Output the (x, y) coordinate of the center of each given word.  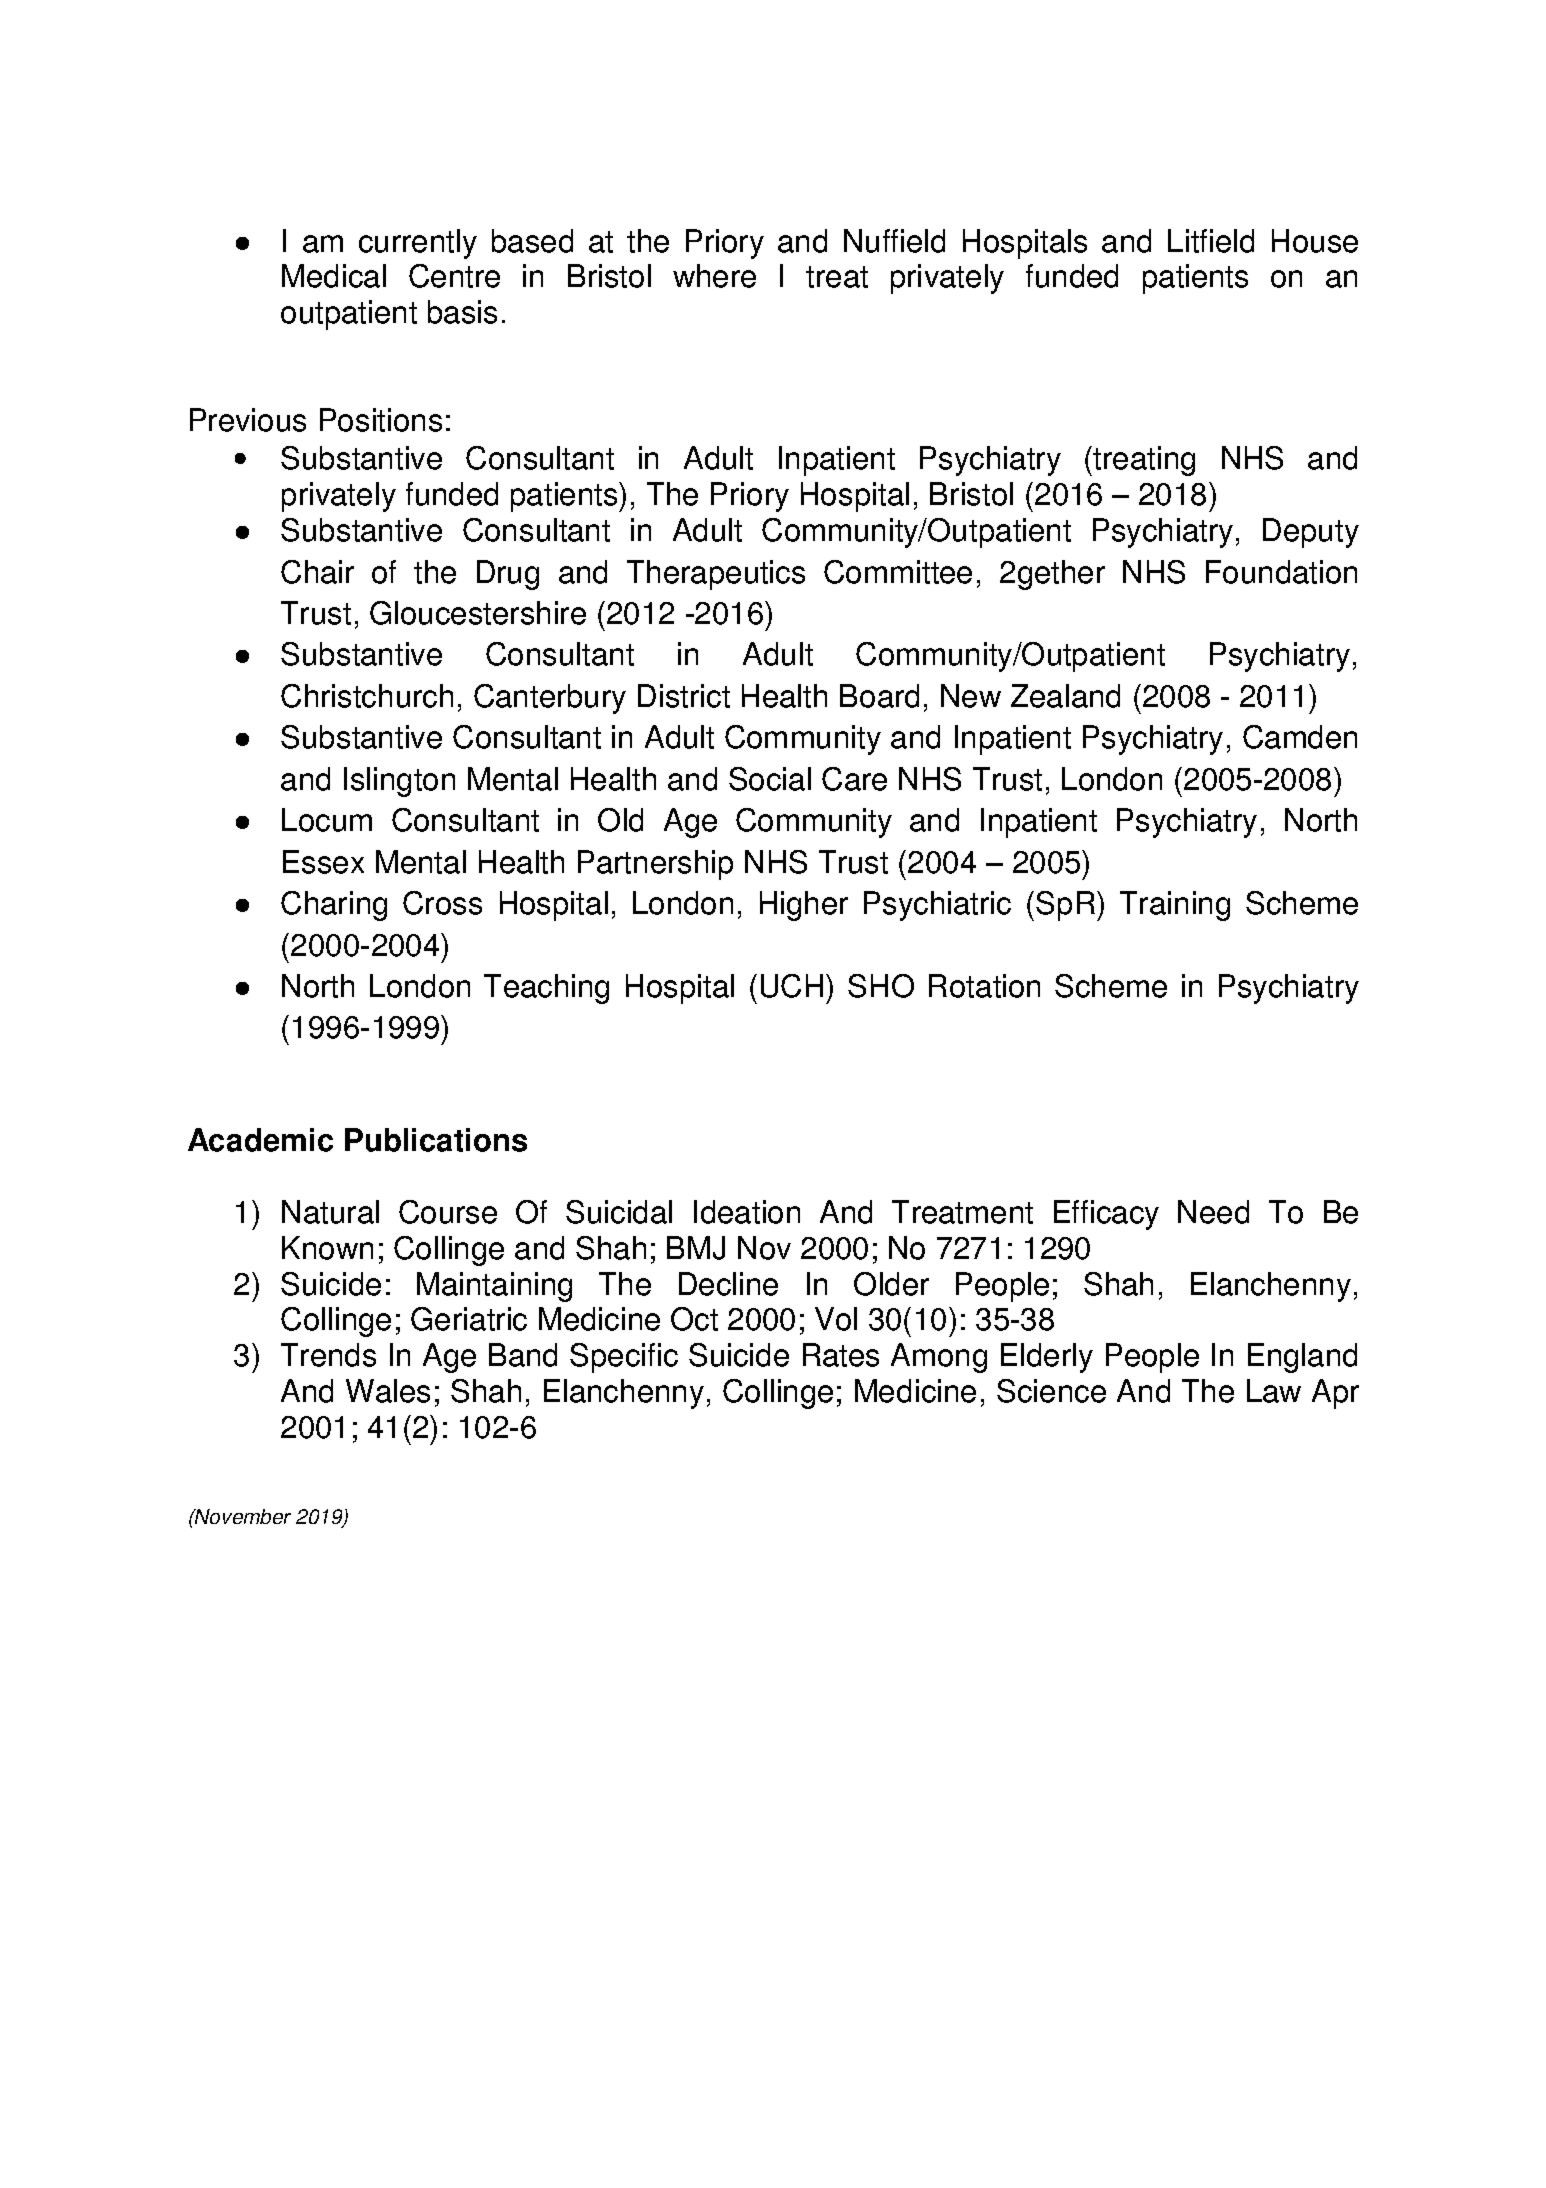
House (1315, 241)
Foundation (1281, 572)
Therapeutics (716, 575)
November (242, 1516)
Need (1213, 1212)
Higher (804, 906)
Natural (330, 1212)
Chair (317, 572)
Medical (334, 276)
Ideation (747, 1212)
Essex (323, 862)
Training (1175, 906)
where (714, 276)
